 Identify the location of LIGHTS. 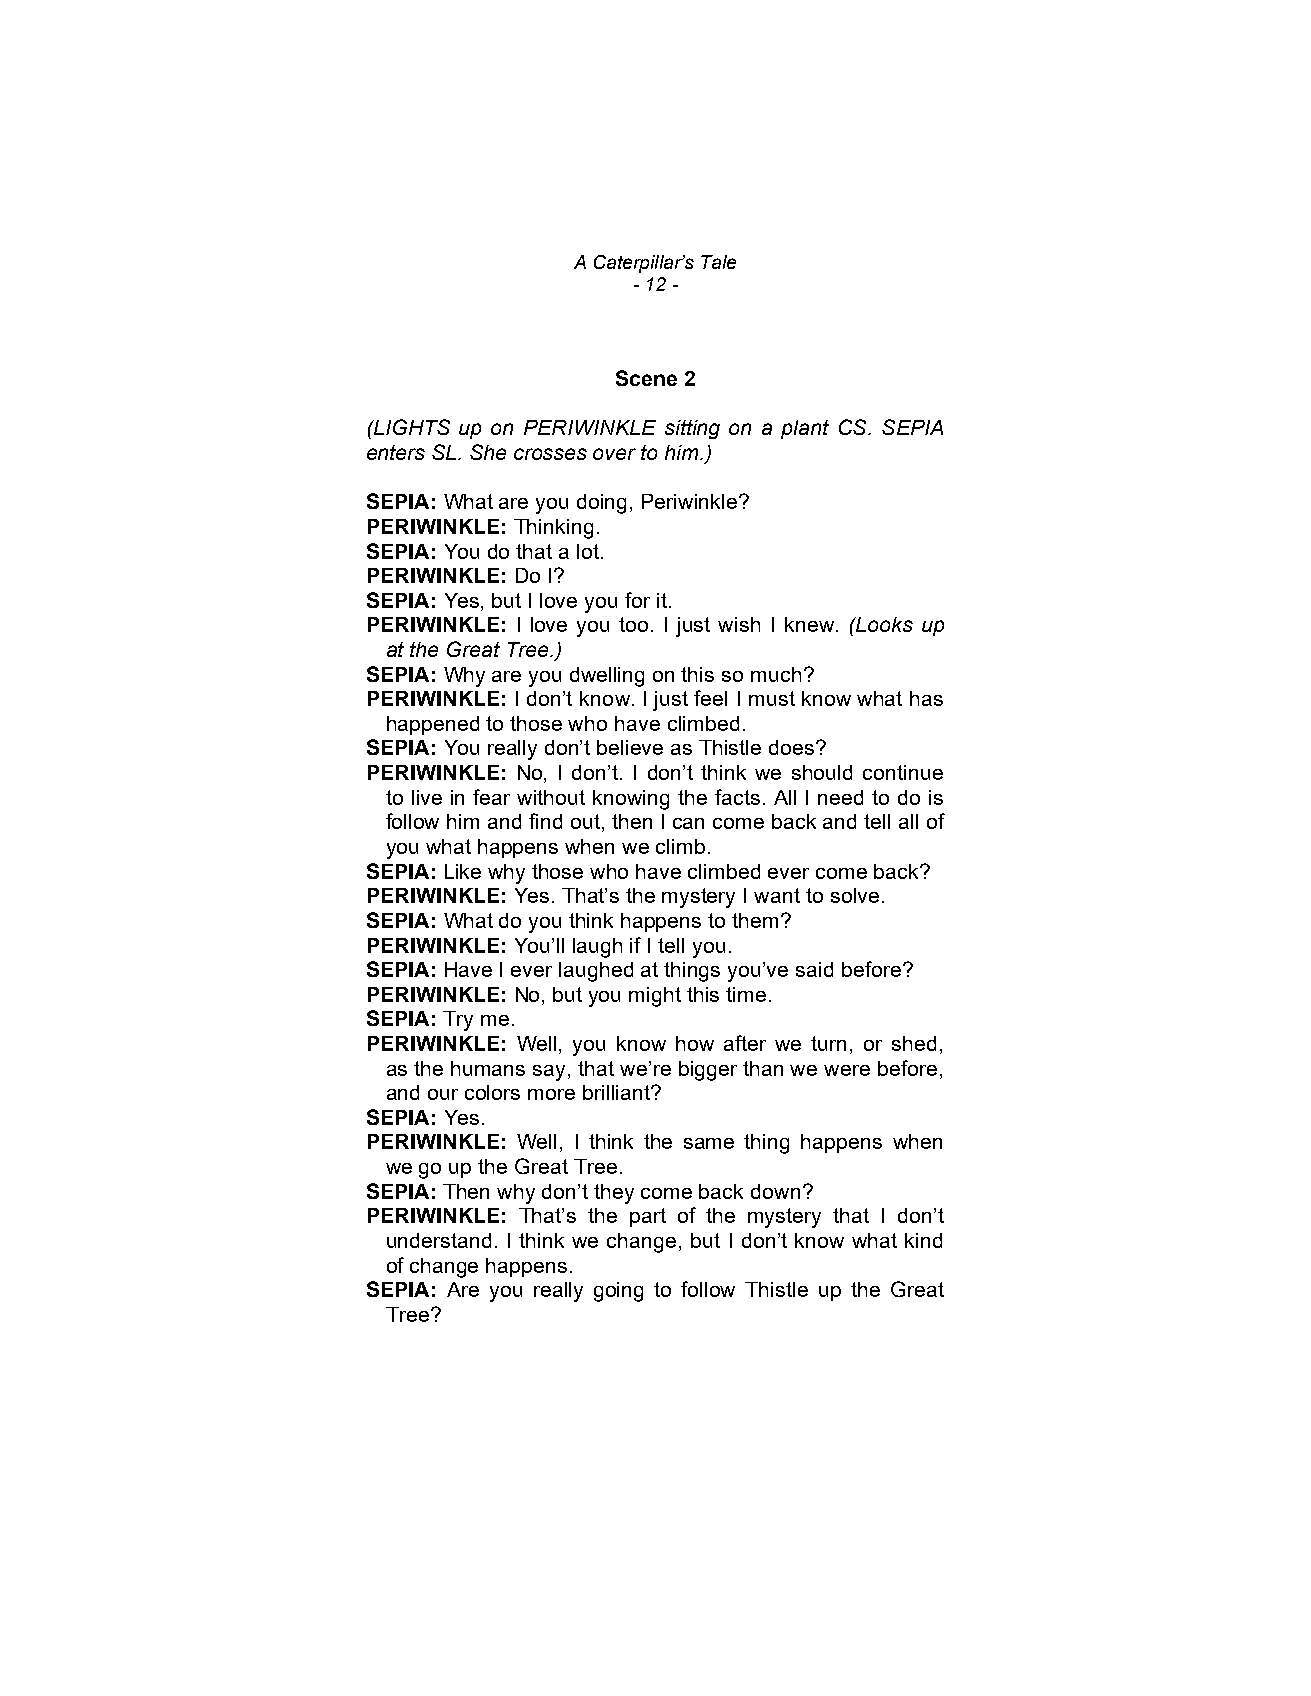
(411, 427).
